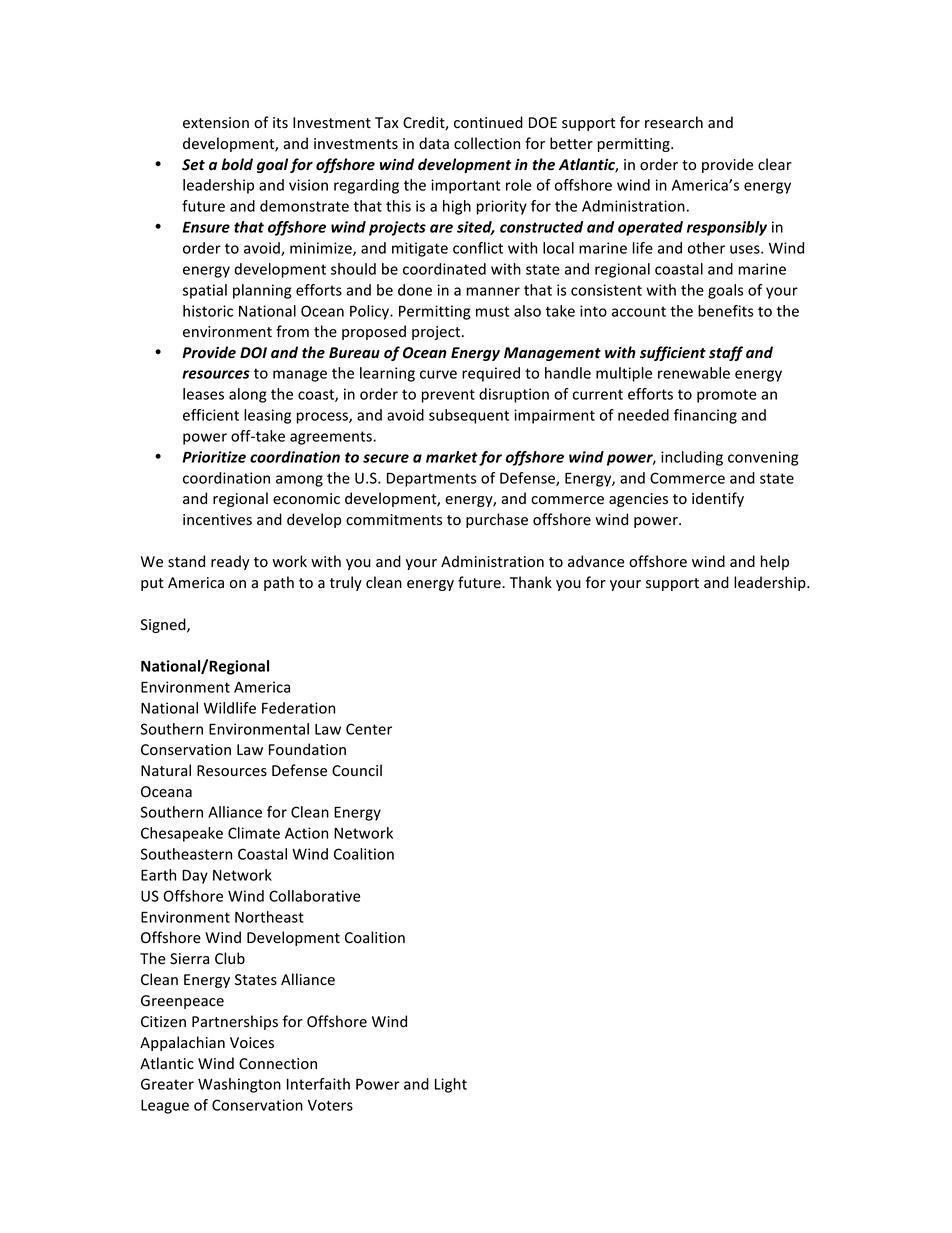 This image has width=952, height=1233. Describe the element at coordinates (487, 143) in the image. I see `collection` at that location.
